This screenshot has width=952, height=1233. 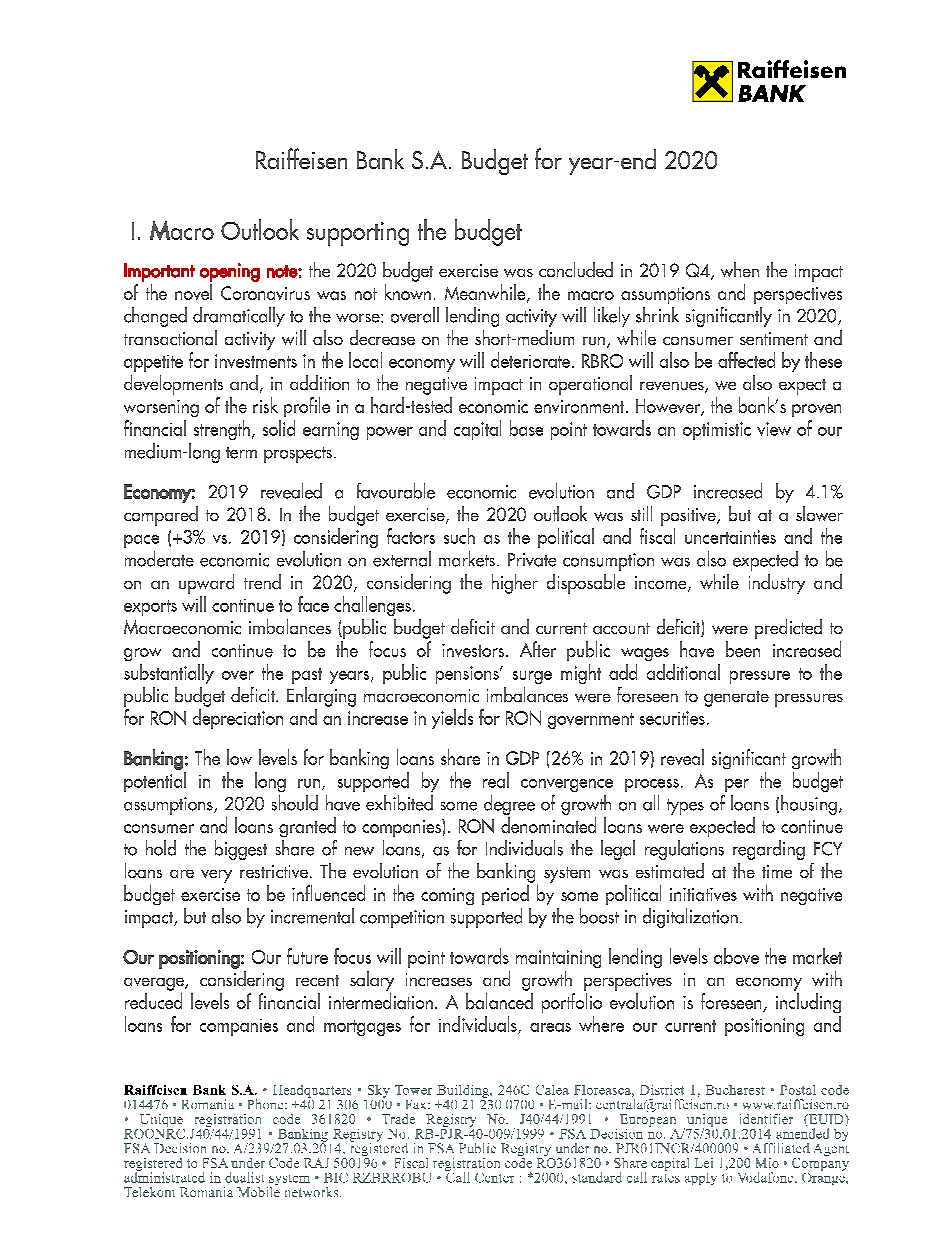 What do you see at coordinates (206, 584) in the screenshot?
I see `upward` at bounding box center [206, 584].
